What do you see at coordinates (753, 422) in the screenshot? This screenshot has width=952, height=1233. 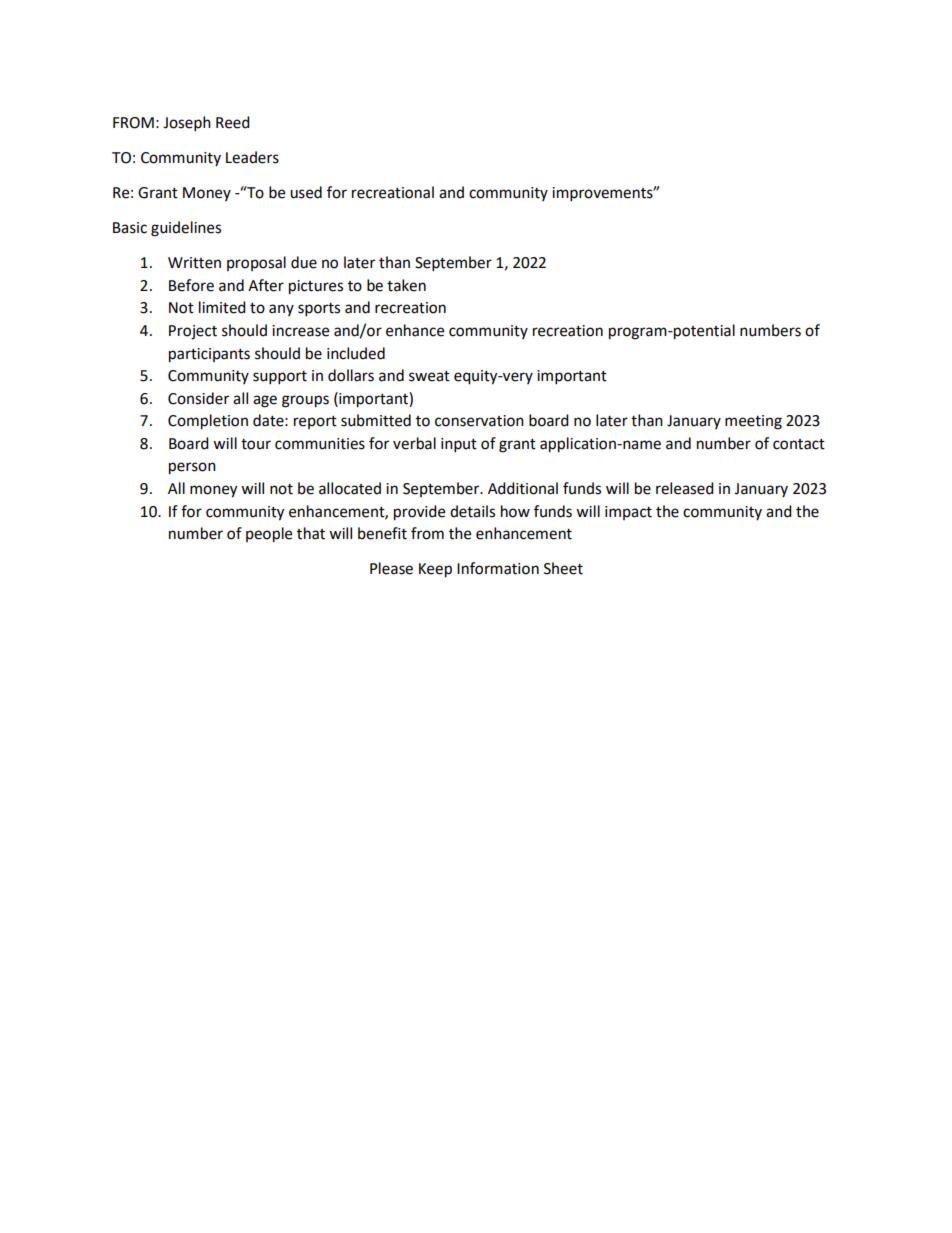 I see `meeting` at bounding box center [753, 422].
